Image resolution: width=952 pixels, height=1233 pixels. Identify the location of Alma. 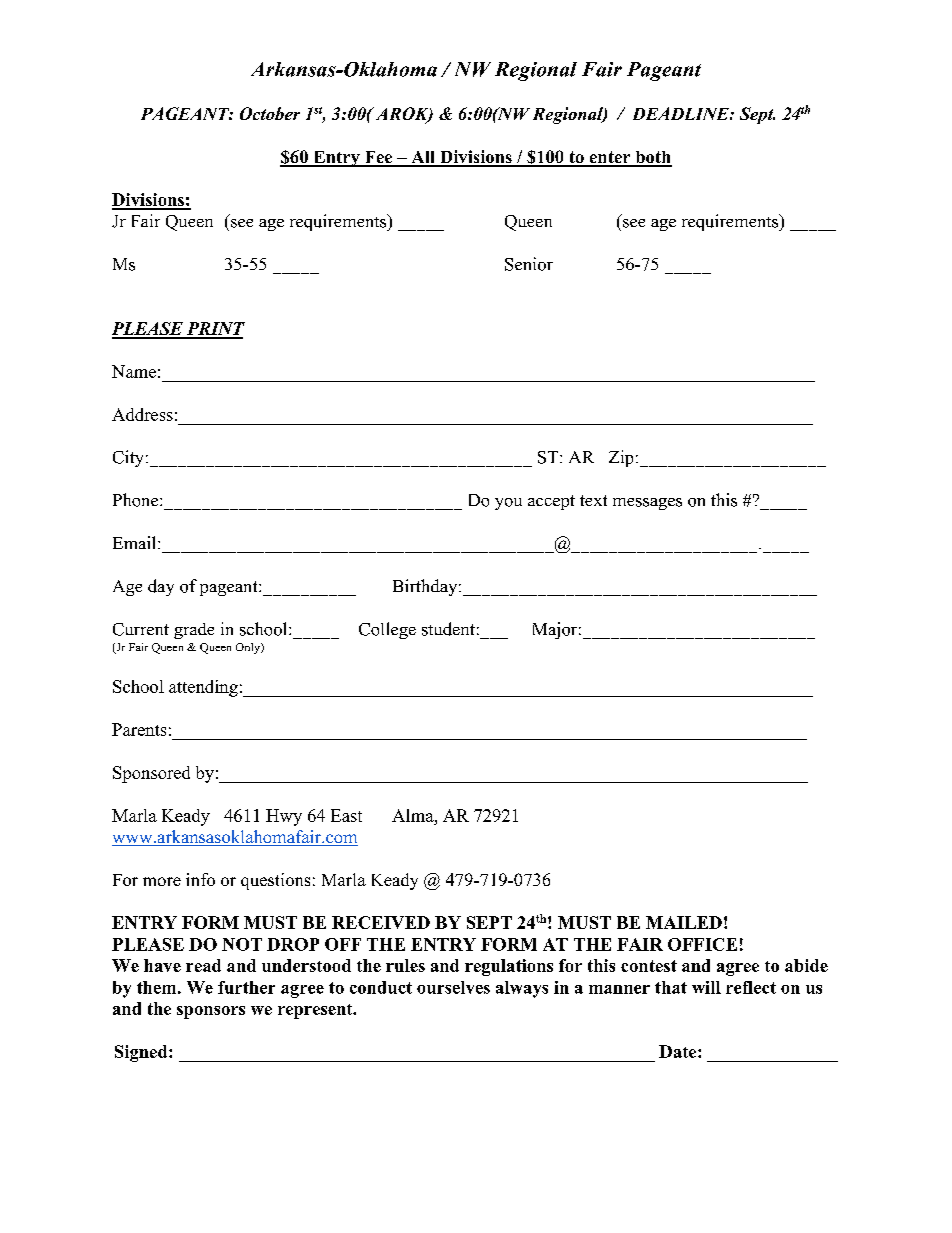
(414, 815).
